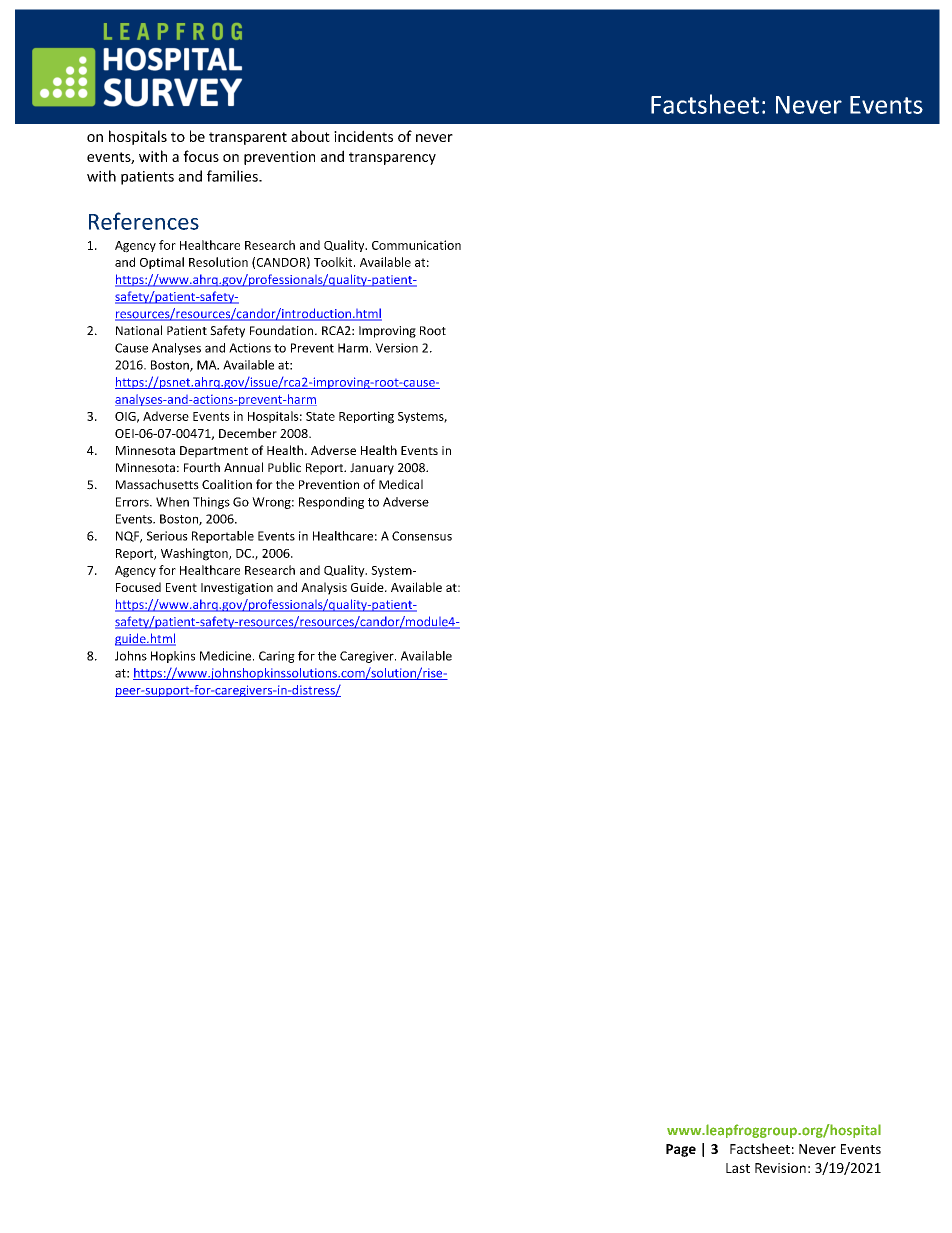  Describe the element at coordinates (738, 1168) in the document. I see `Last` at that location.
